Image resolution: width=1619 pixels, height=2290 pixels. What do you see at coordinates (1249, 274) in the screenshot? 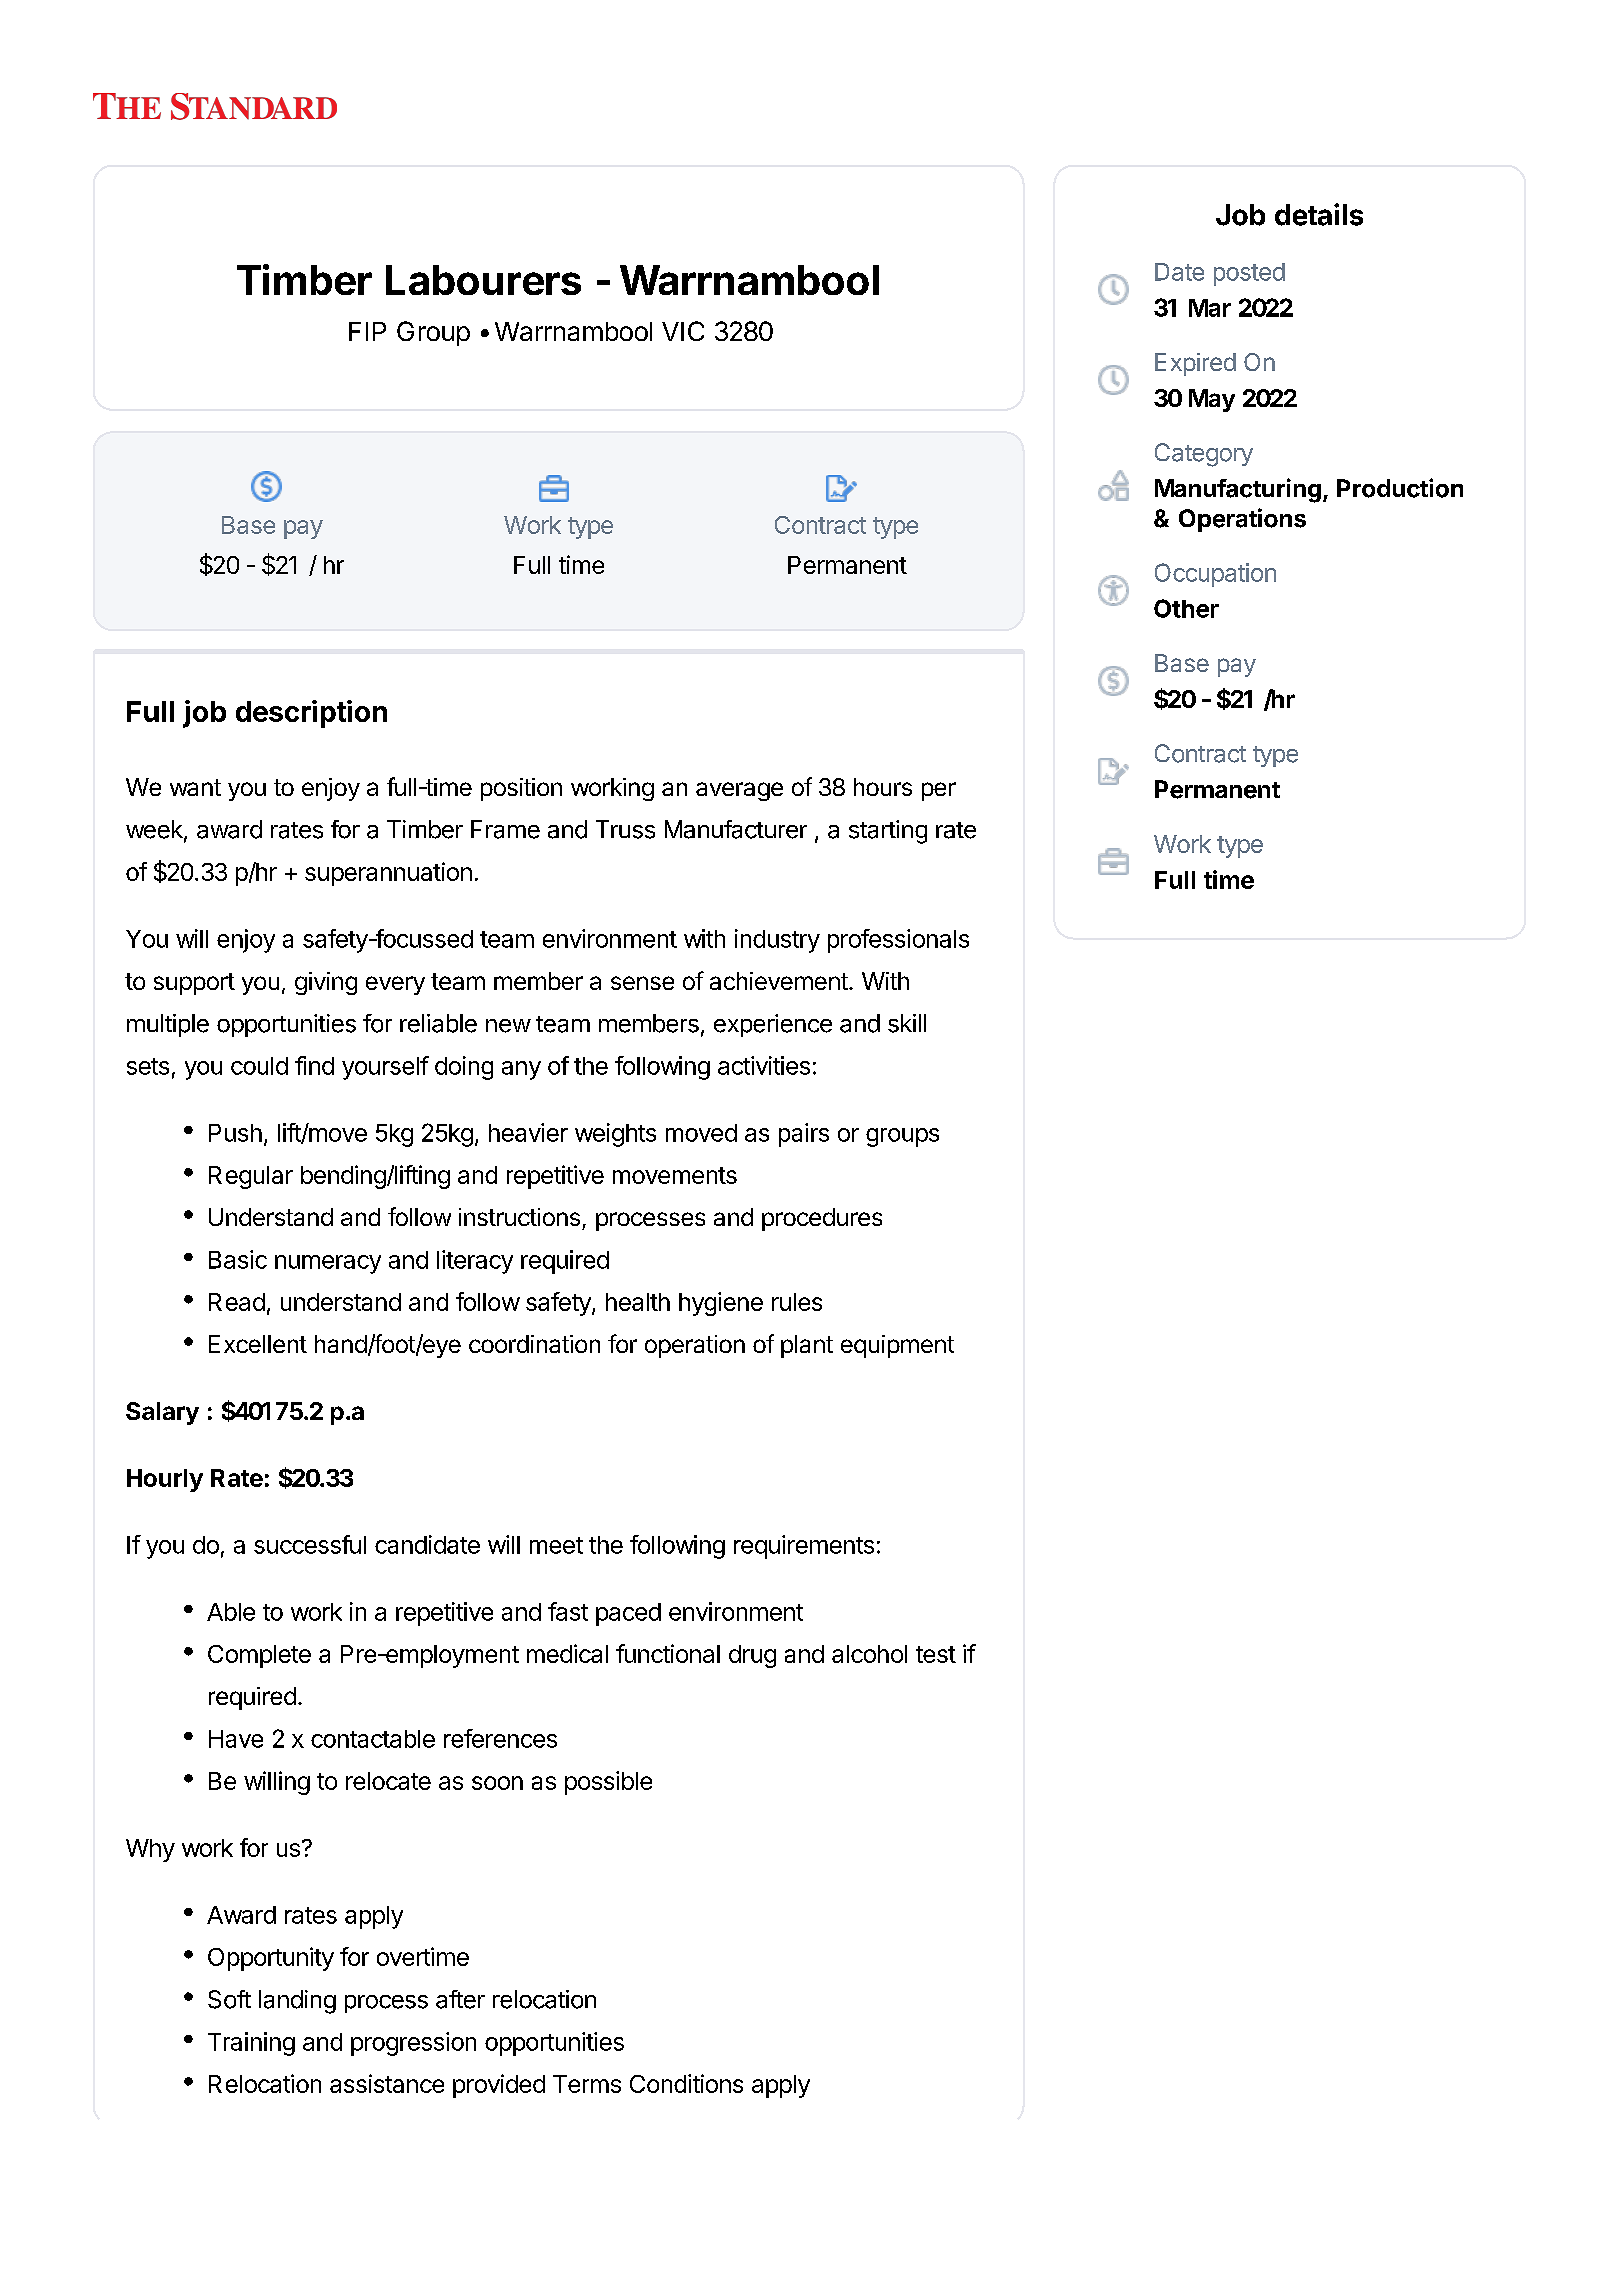
I see `posted` at bounding box center [1249, 274].
